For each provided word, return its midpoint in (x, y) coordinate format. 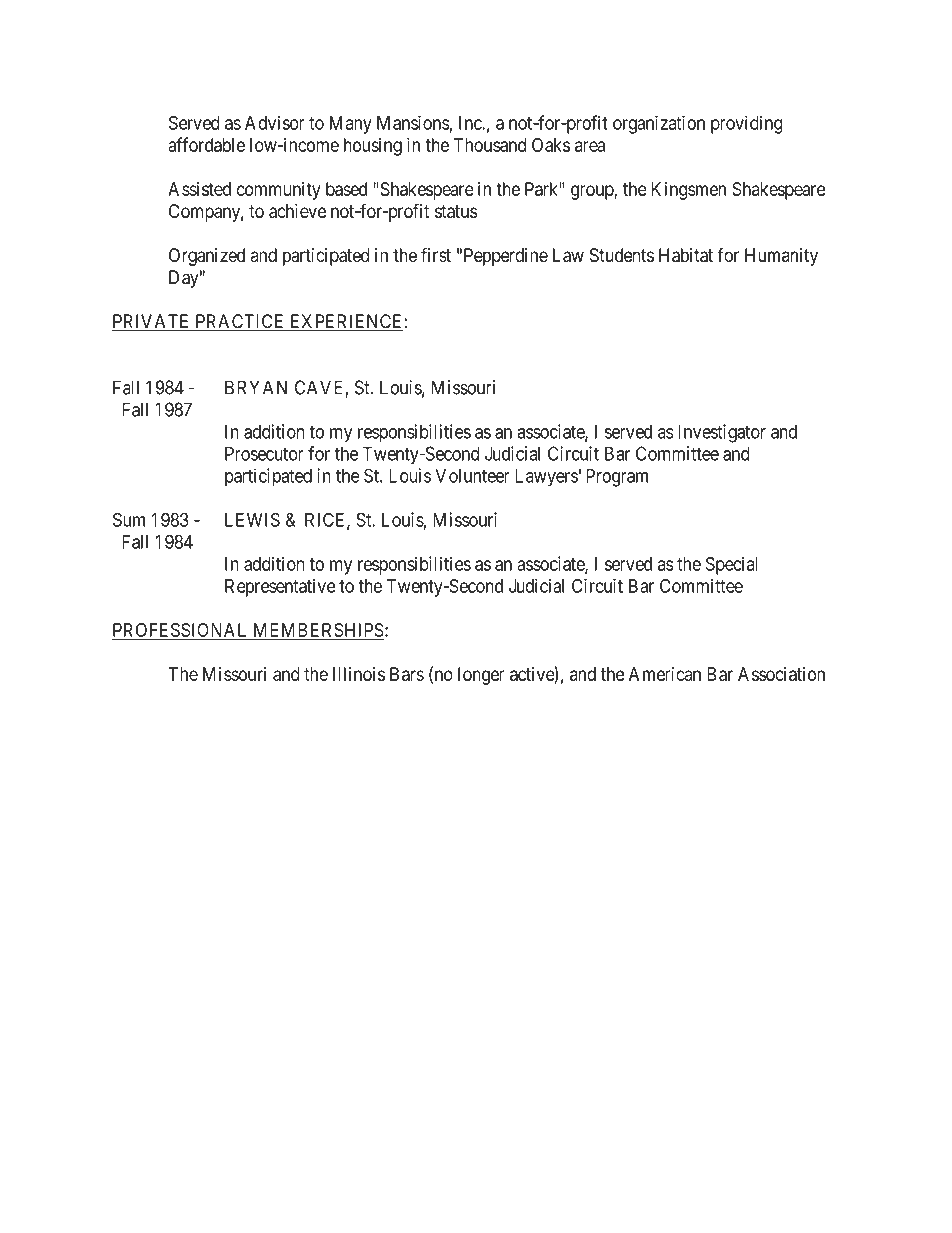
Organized (207, 257)
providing (747, 124)
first (436, 255)
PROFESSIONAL (181, 631)
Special (731, 565)
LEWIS (252, 519)
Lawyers (546, 477)
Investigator (722, 433)
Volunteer (472, 475)
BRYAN (256, 387)
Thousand (489, 145)
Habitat (686, 255)
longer (481, 676)
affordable (206, 144)
